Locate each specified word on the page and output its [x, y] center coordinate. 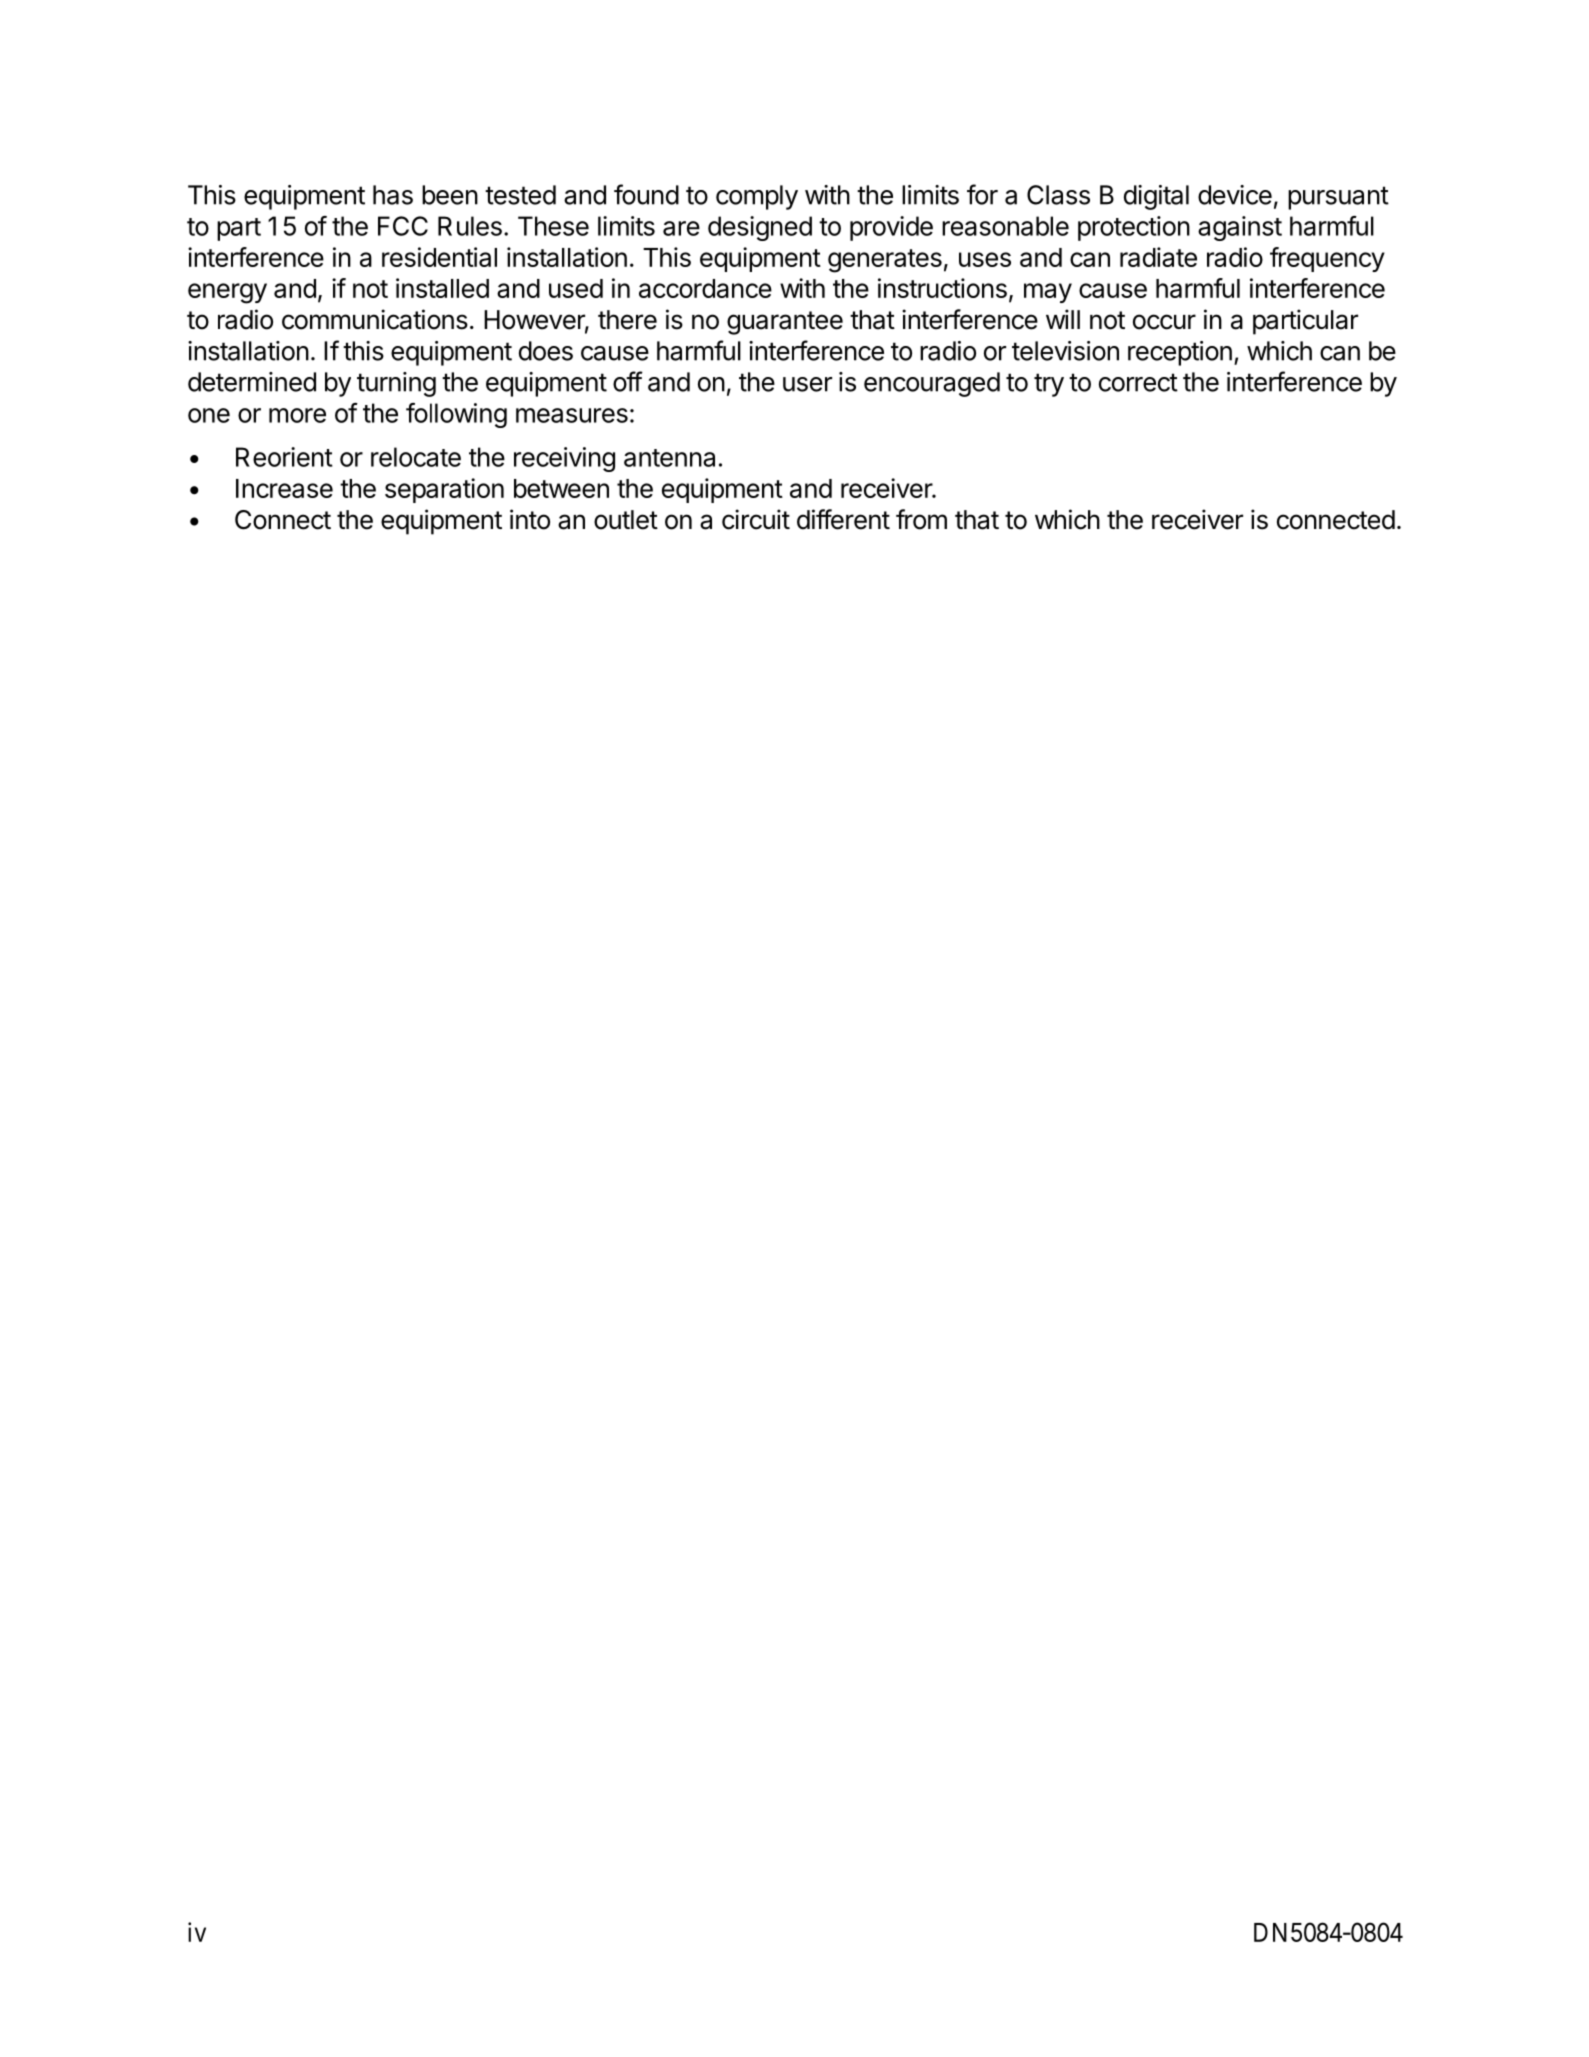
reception [1180, 353]
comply [757, 197]
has [393, 195]
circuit [756, 519]
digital [1156, 197]
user [807, 384]
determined [252, 382]
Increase [284, 488]
